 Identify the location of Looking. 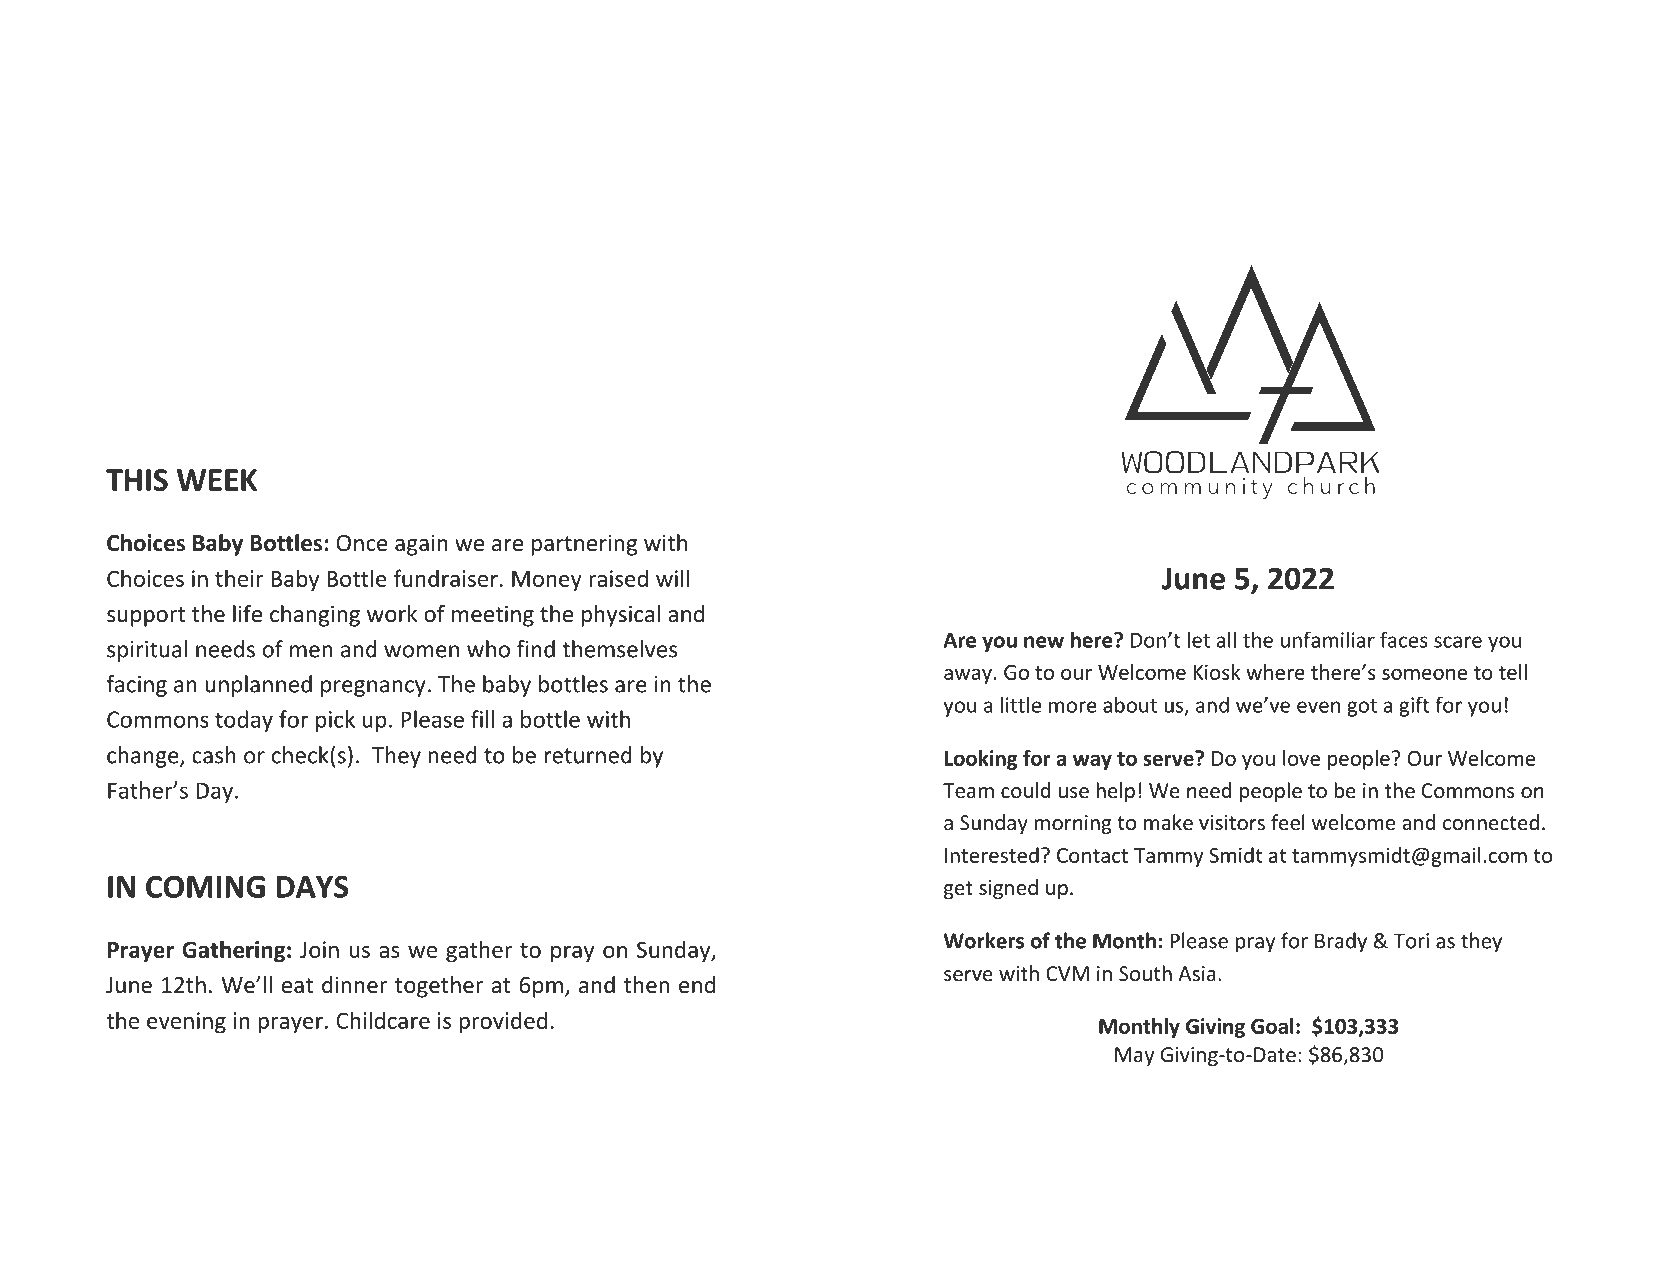
(981, 760).
